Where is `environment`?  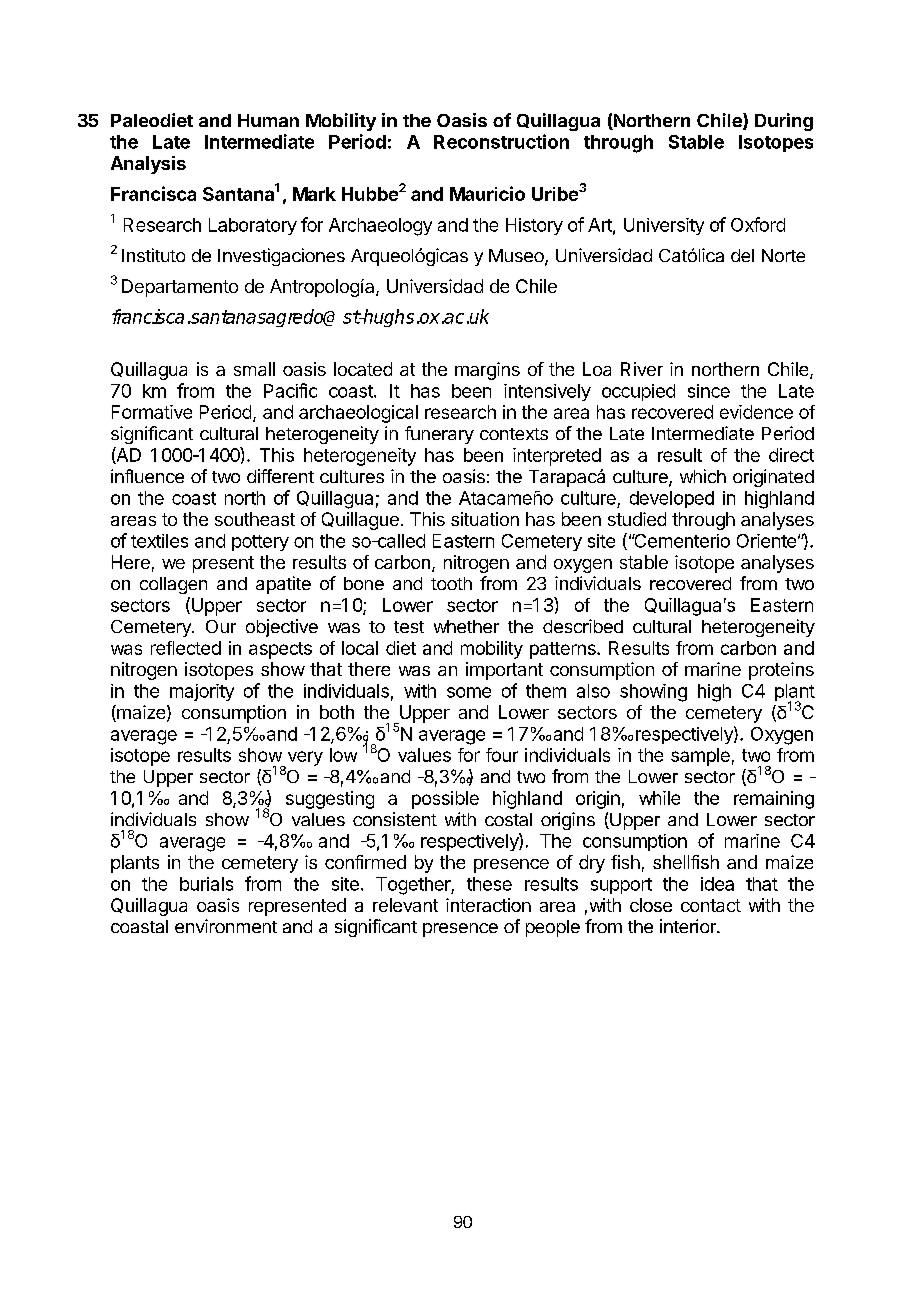 environment is located at coordinates (226, 926).
